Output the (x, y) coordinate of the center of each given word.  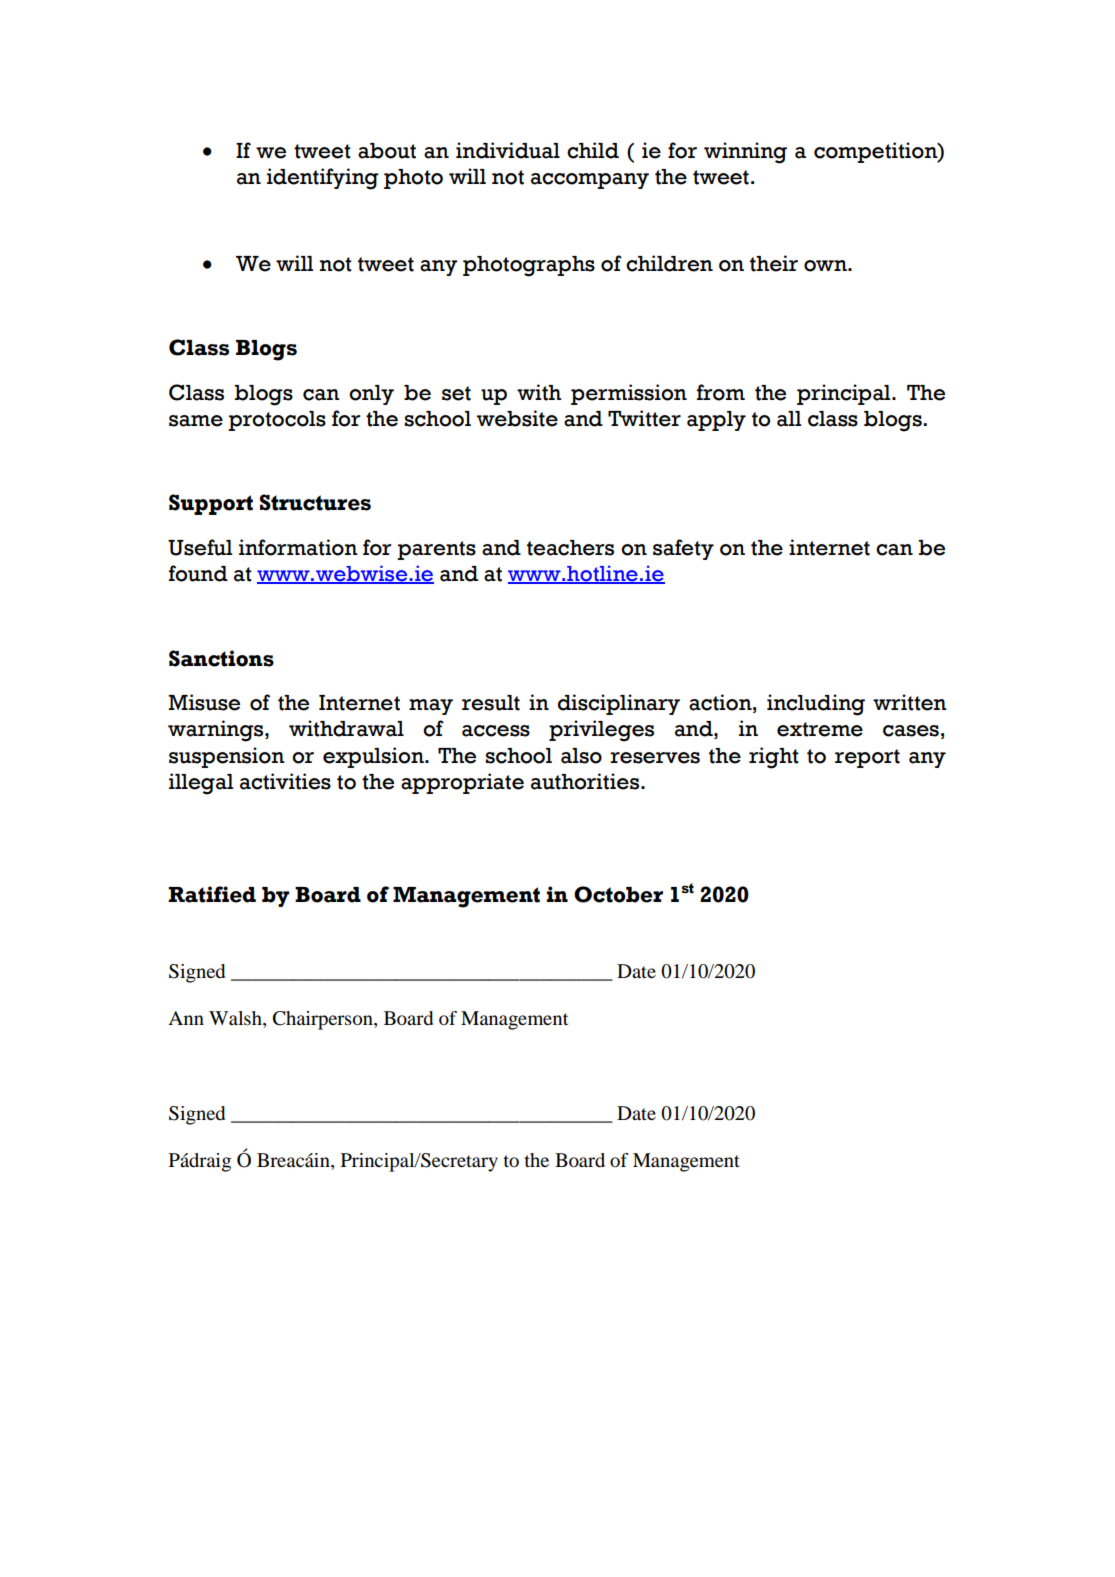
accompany (590, 181)
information (298, 547)
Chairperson (324, 1020)
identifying (323, 179)
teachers (570, 548)
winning (745, 153)
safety (683, 549)
